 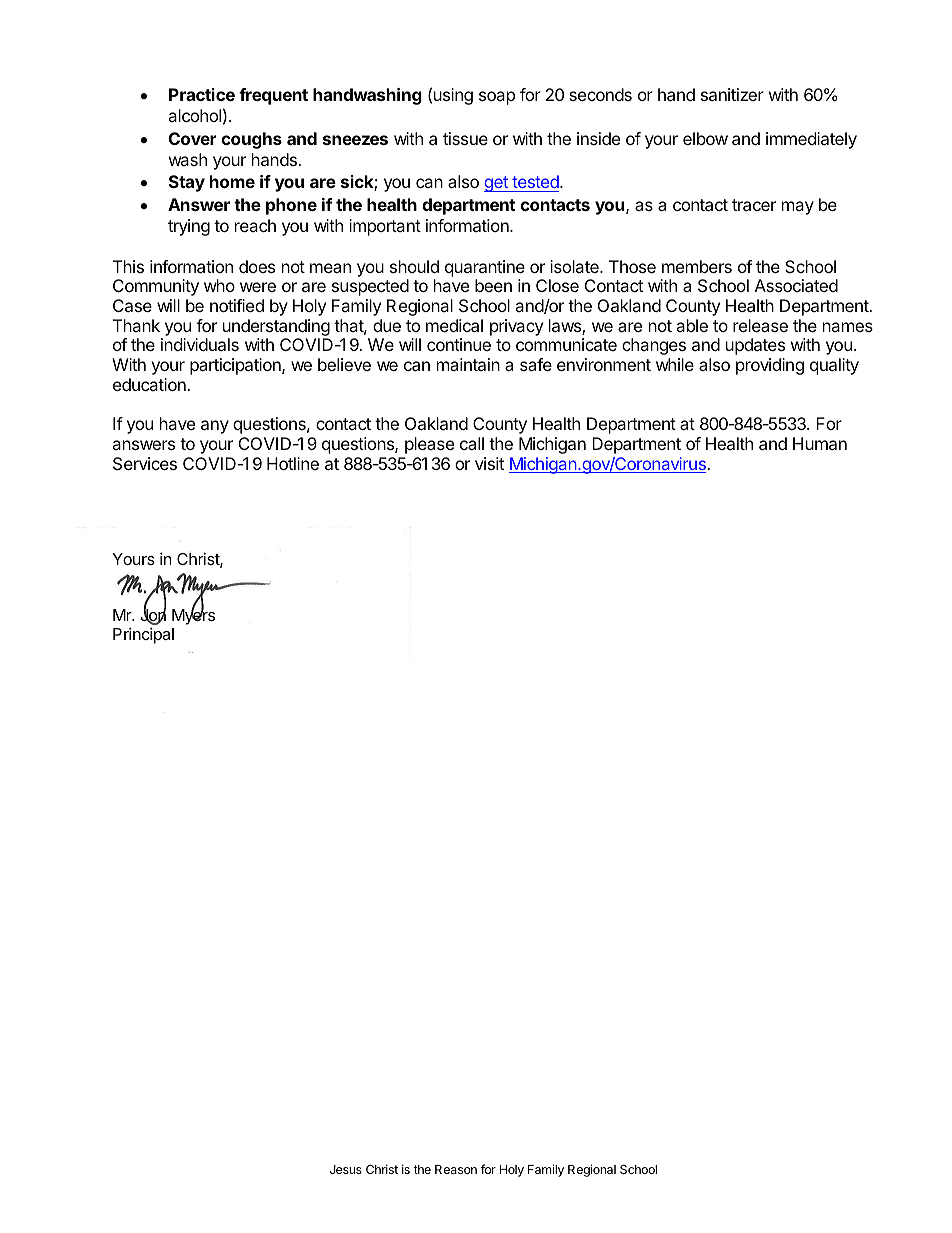 What do you see at coordinates (489, 463) in the screenshot?
I see `visit` at bounding box center [489, 463].
